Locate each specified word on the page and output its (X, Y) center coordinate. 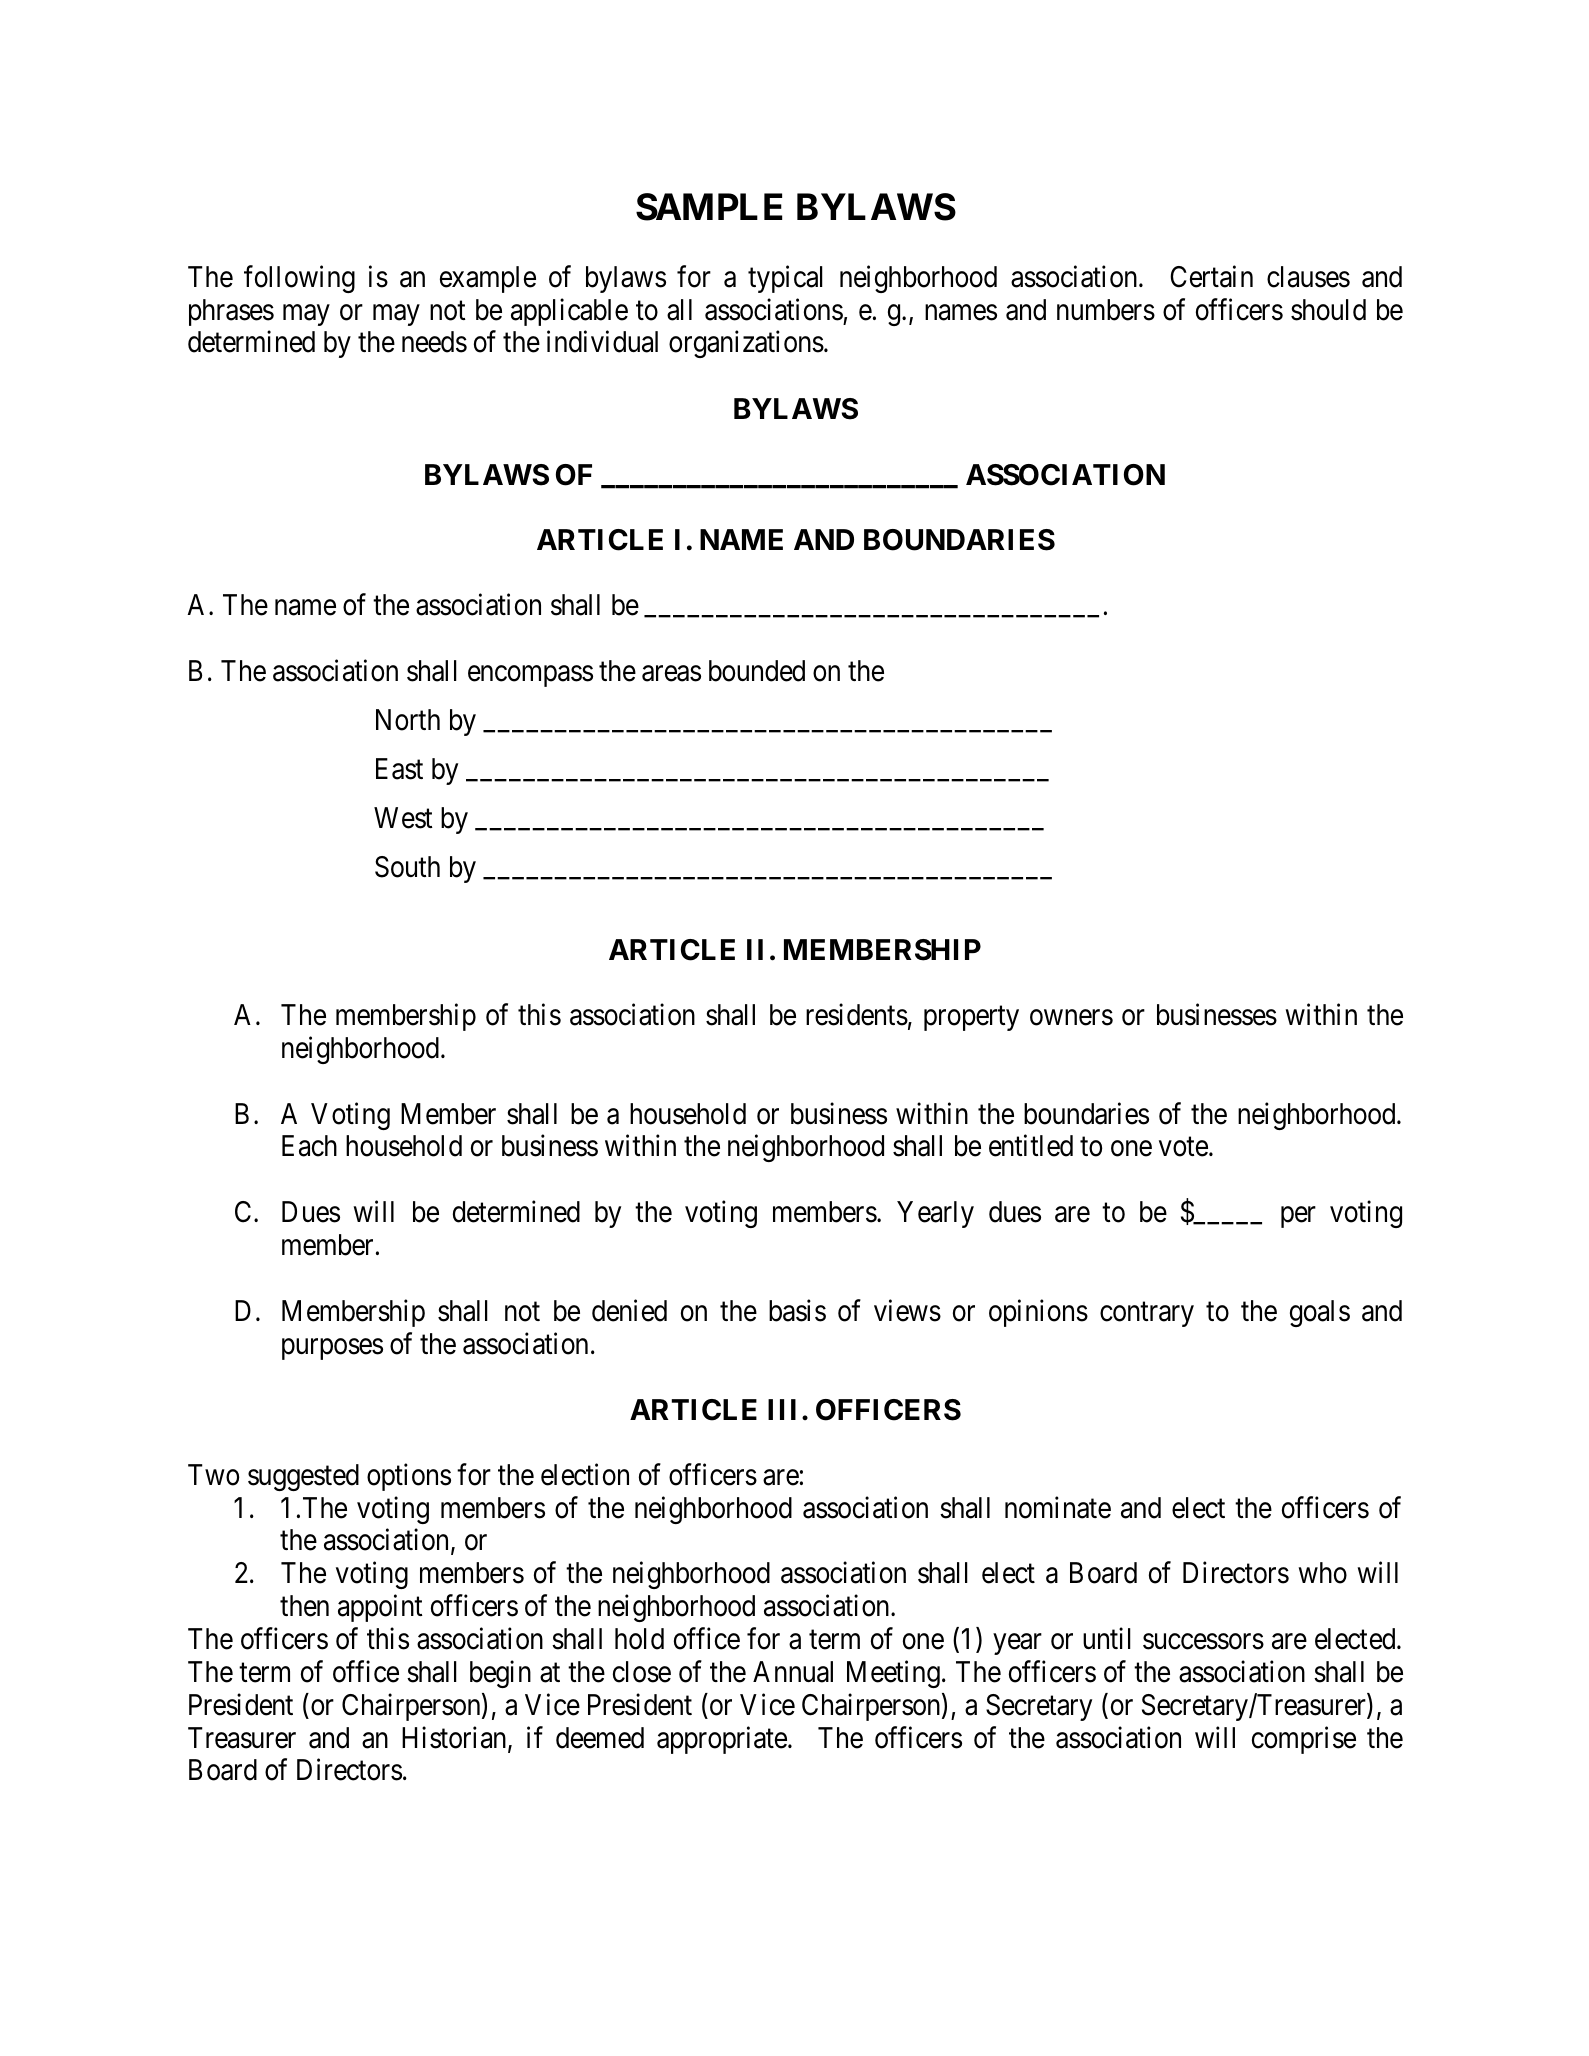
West (403, 818)
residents (857, 1015)
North (408, 720)
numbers (1106, 310)
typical (785, 279)
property (971, 1019)
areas (671, 674)
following (299, 279)
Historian (455, 1738)
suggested (303, 1477)
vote (1183, 1147)
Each (309, 1146)
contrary (1147, 1314)
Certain (1211, 277)
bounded (757, 671)
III (782, 1409)
